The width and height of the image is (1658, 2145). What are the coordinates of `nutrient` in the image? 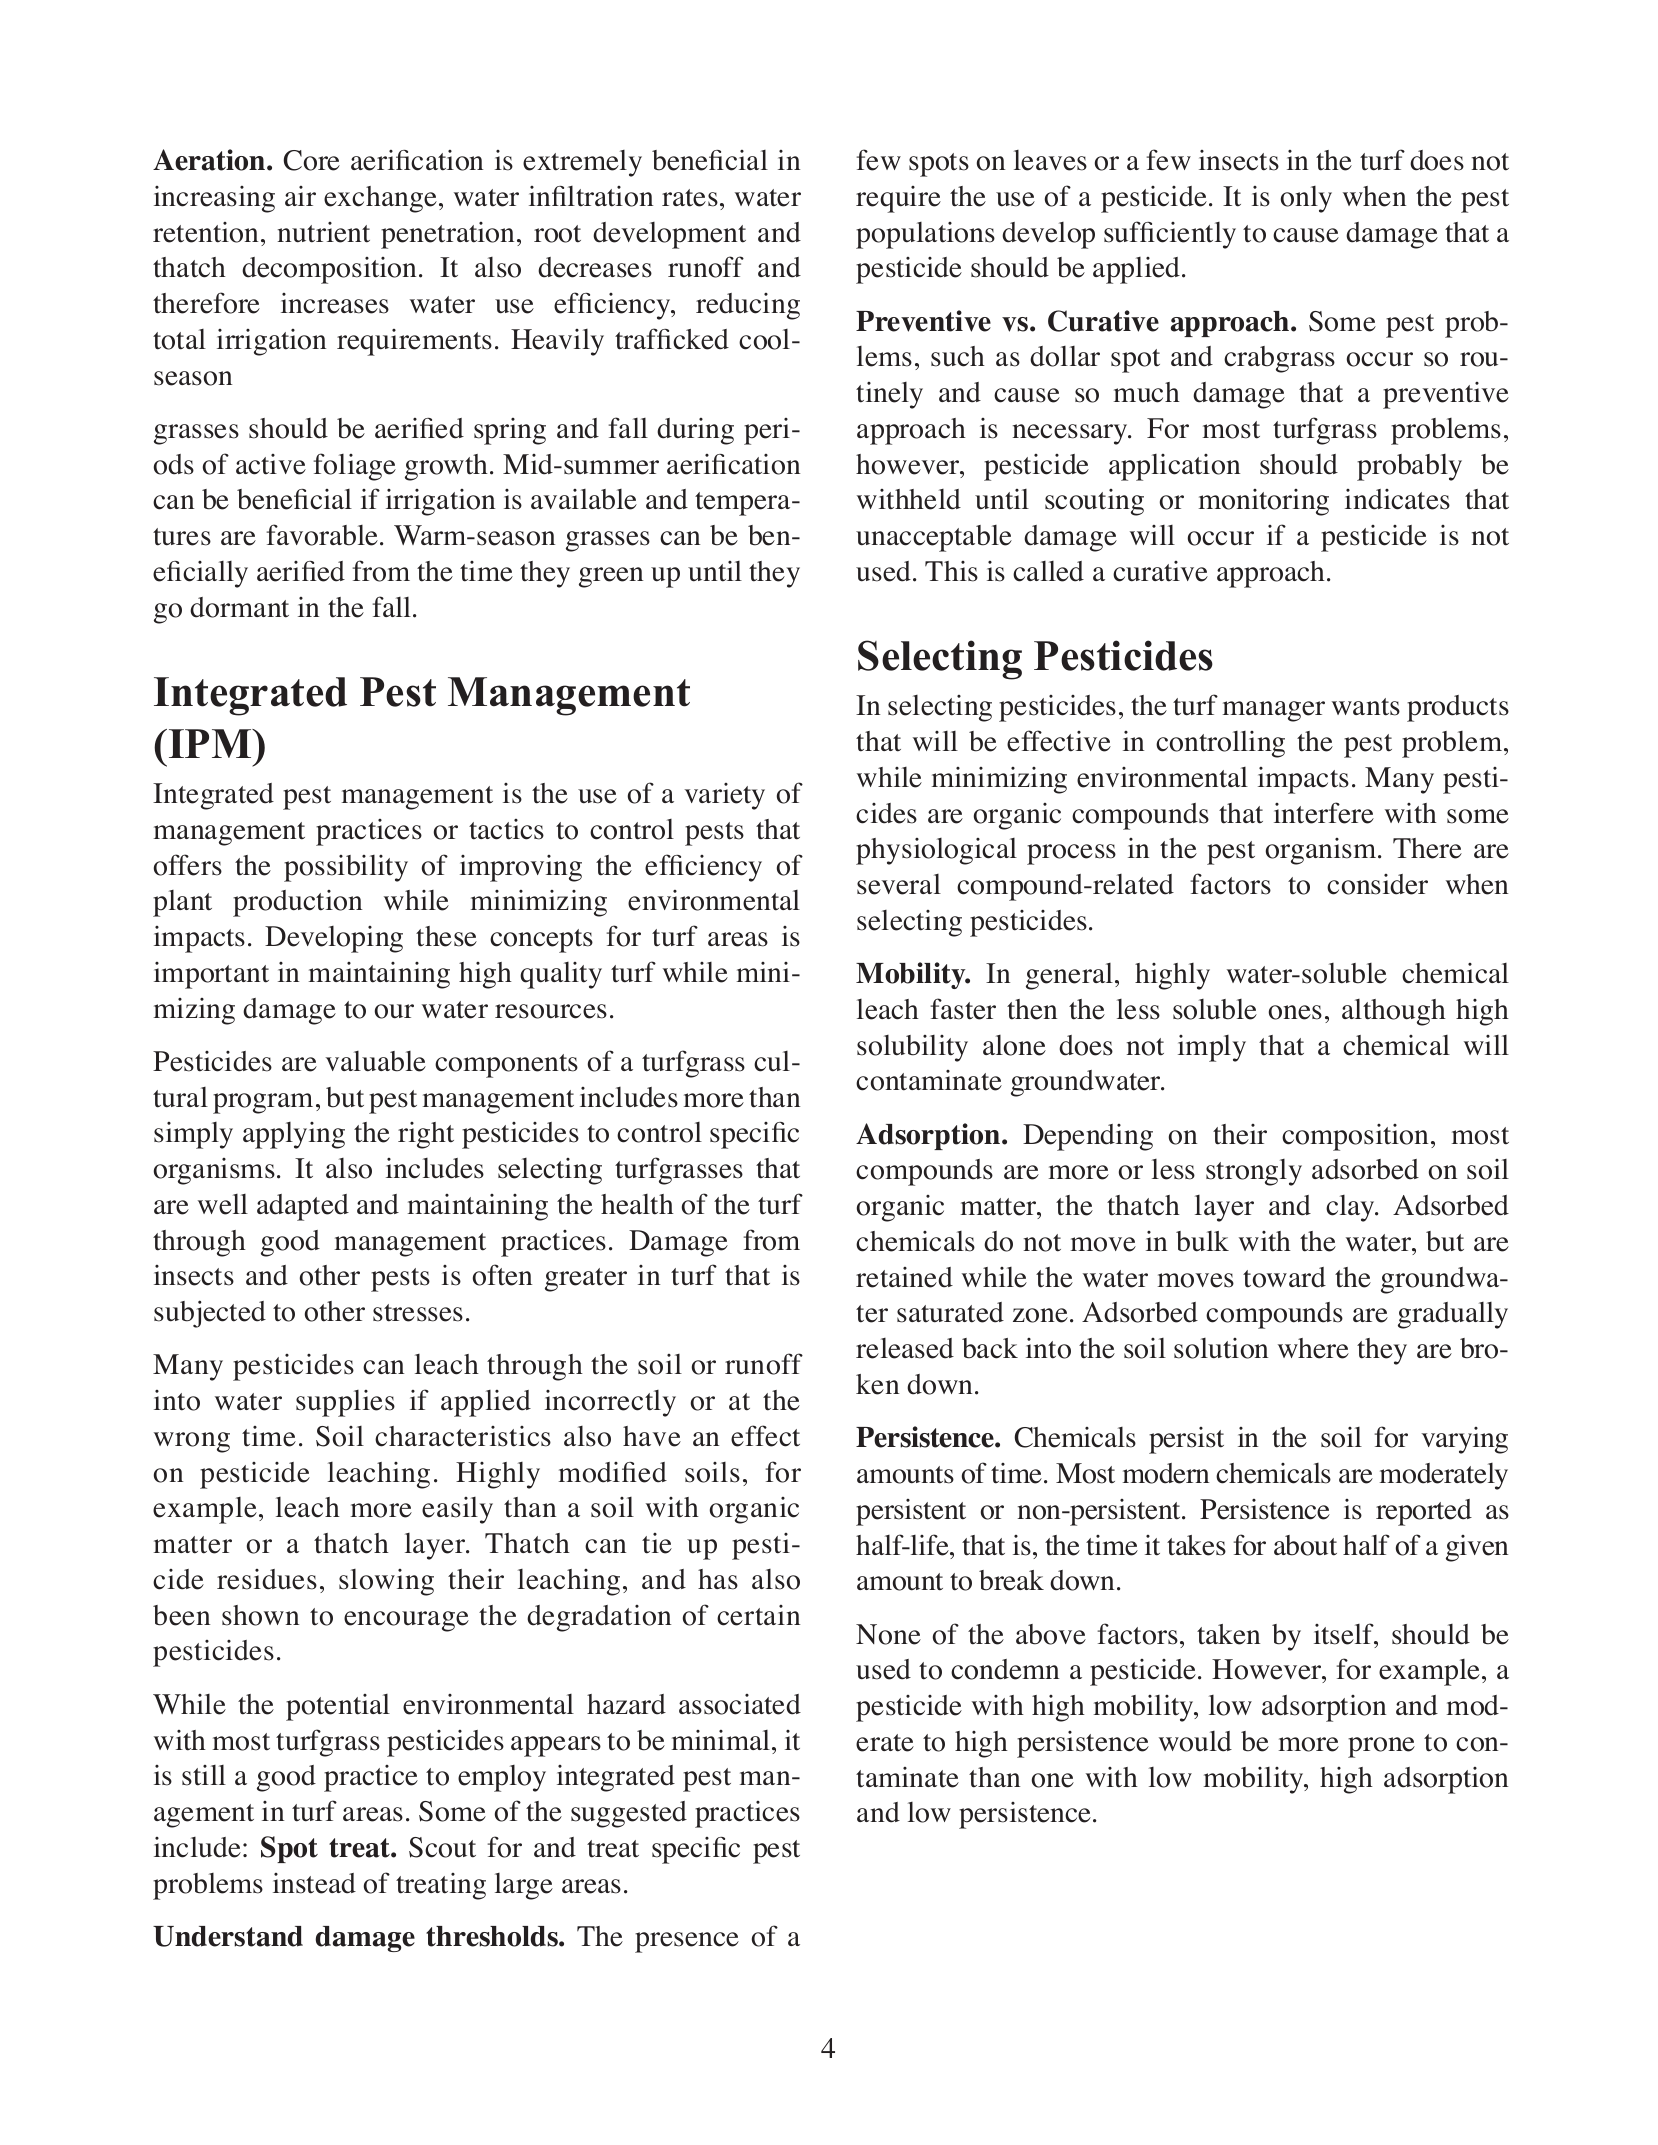 It's located at (324, 232).
